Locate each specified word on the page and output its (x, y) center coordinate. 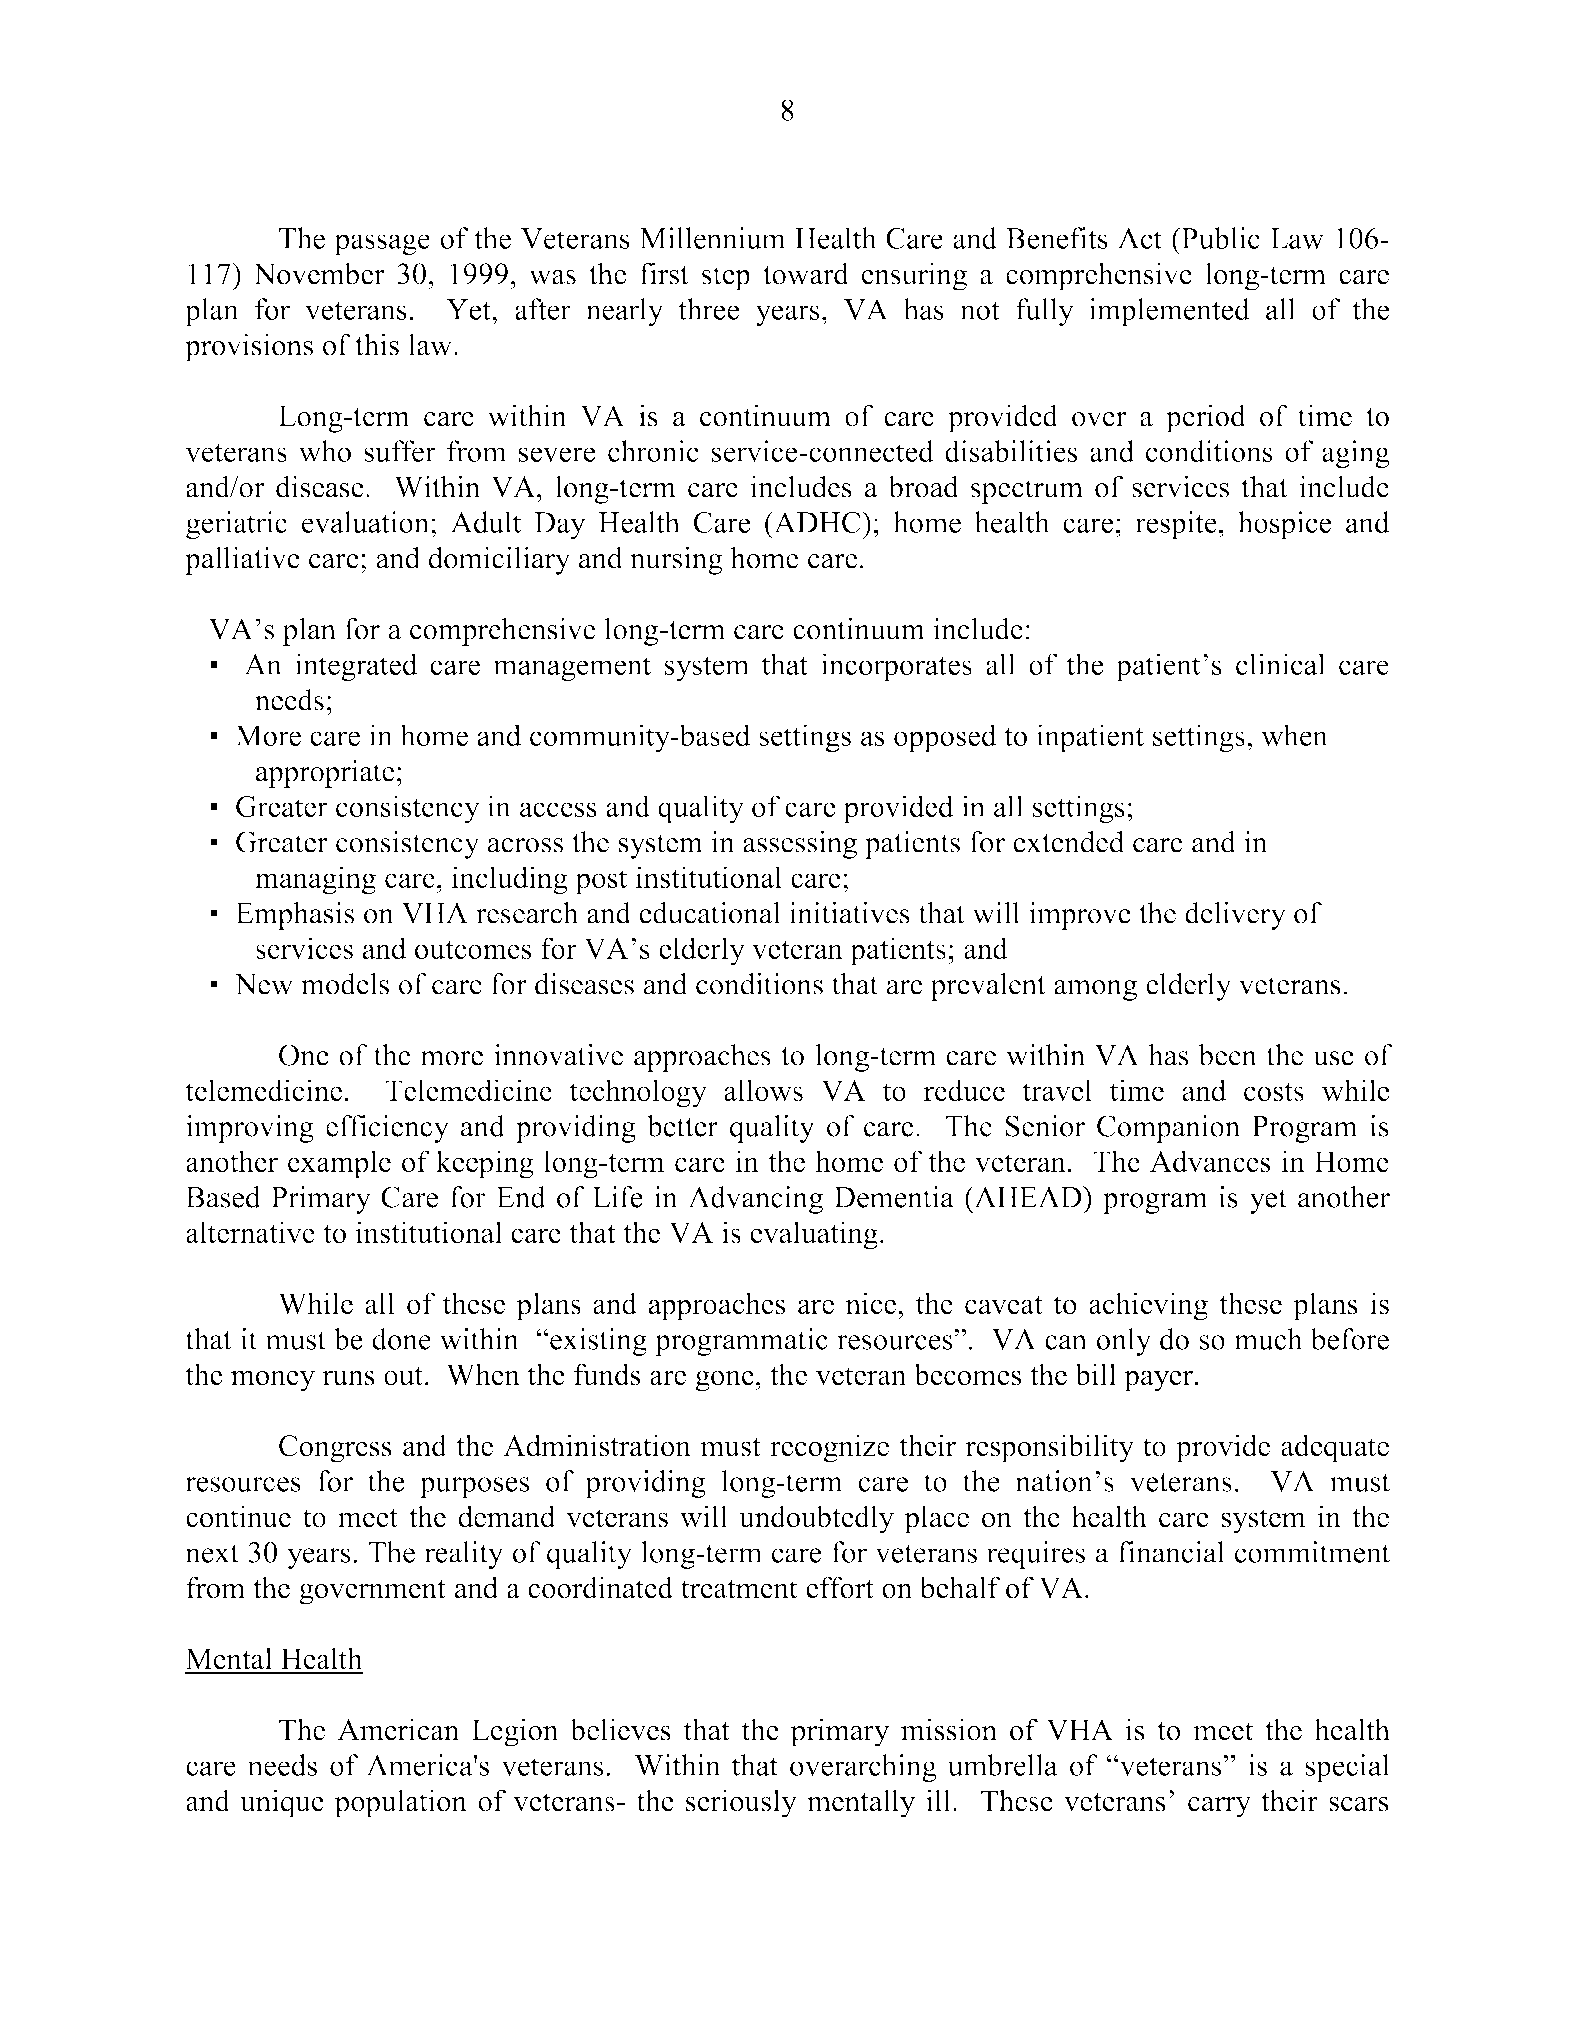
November (319, 273)
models (345, 984)
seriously (741, 1803)
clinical (1280, 664)
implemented (1169, 312)
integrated (356, 667)
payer (1158, 1381)
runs (349, 1378)
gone (725, 1381)
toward (806, 273)
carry (1219, 1807)
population (400, 1803)
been (1227, 1055)
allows (763, 1090)
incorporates (896, 667)
